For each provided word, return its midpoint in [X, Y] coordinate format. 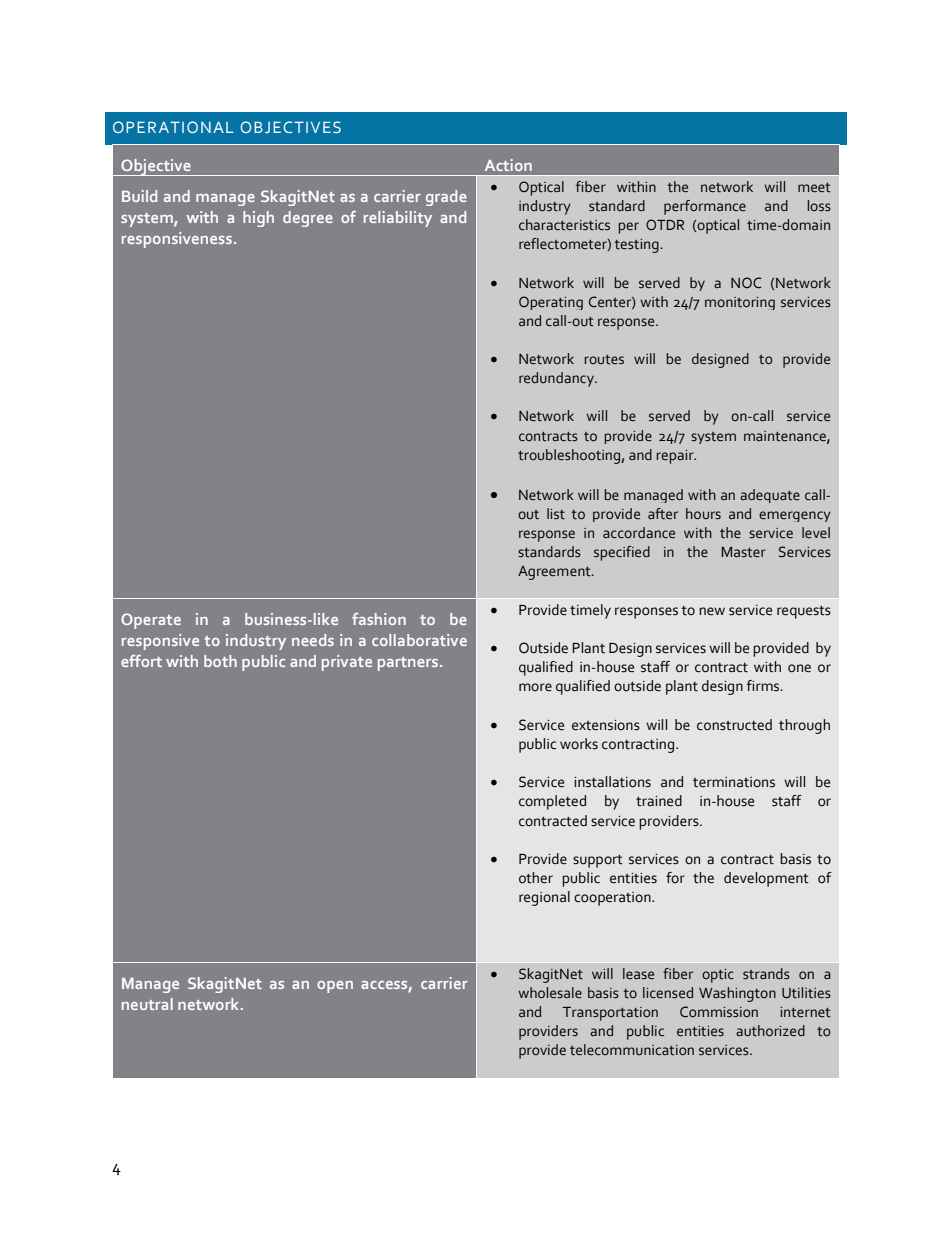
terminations [734, 782]
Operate [151, 621]
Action [508, 165]
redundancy [557, 379]
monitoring [740, 303]
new [712, 611]
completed [552, 802]
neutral [147, 1004]
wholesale [550, 993]
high [258, 219]
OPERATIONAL [173, 127]
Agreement [555, 573]
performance [705, 207]
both [220, 661]
